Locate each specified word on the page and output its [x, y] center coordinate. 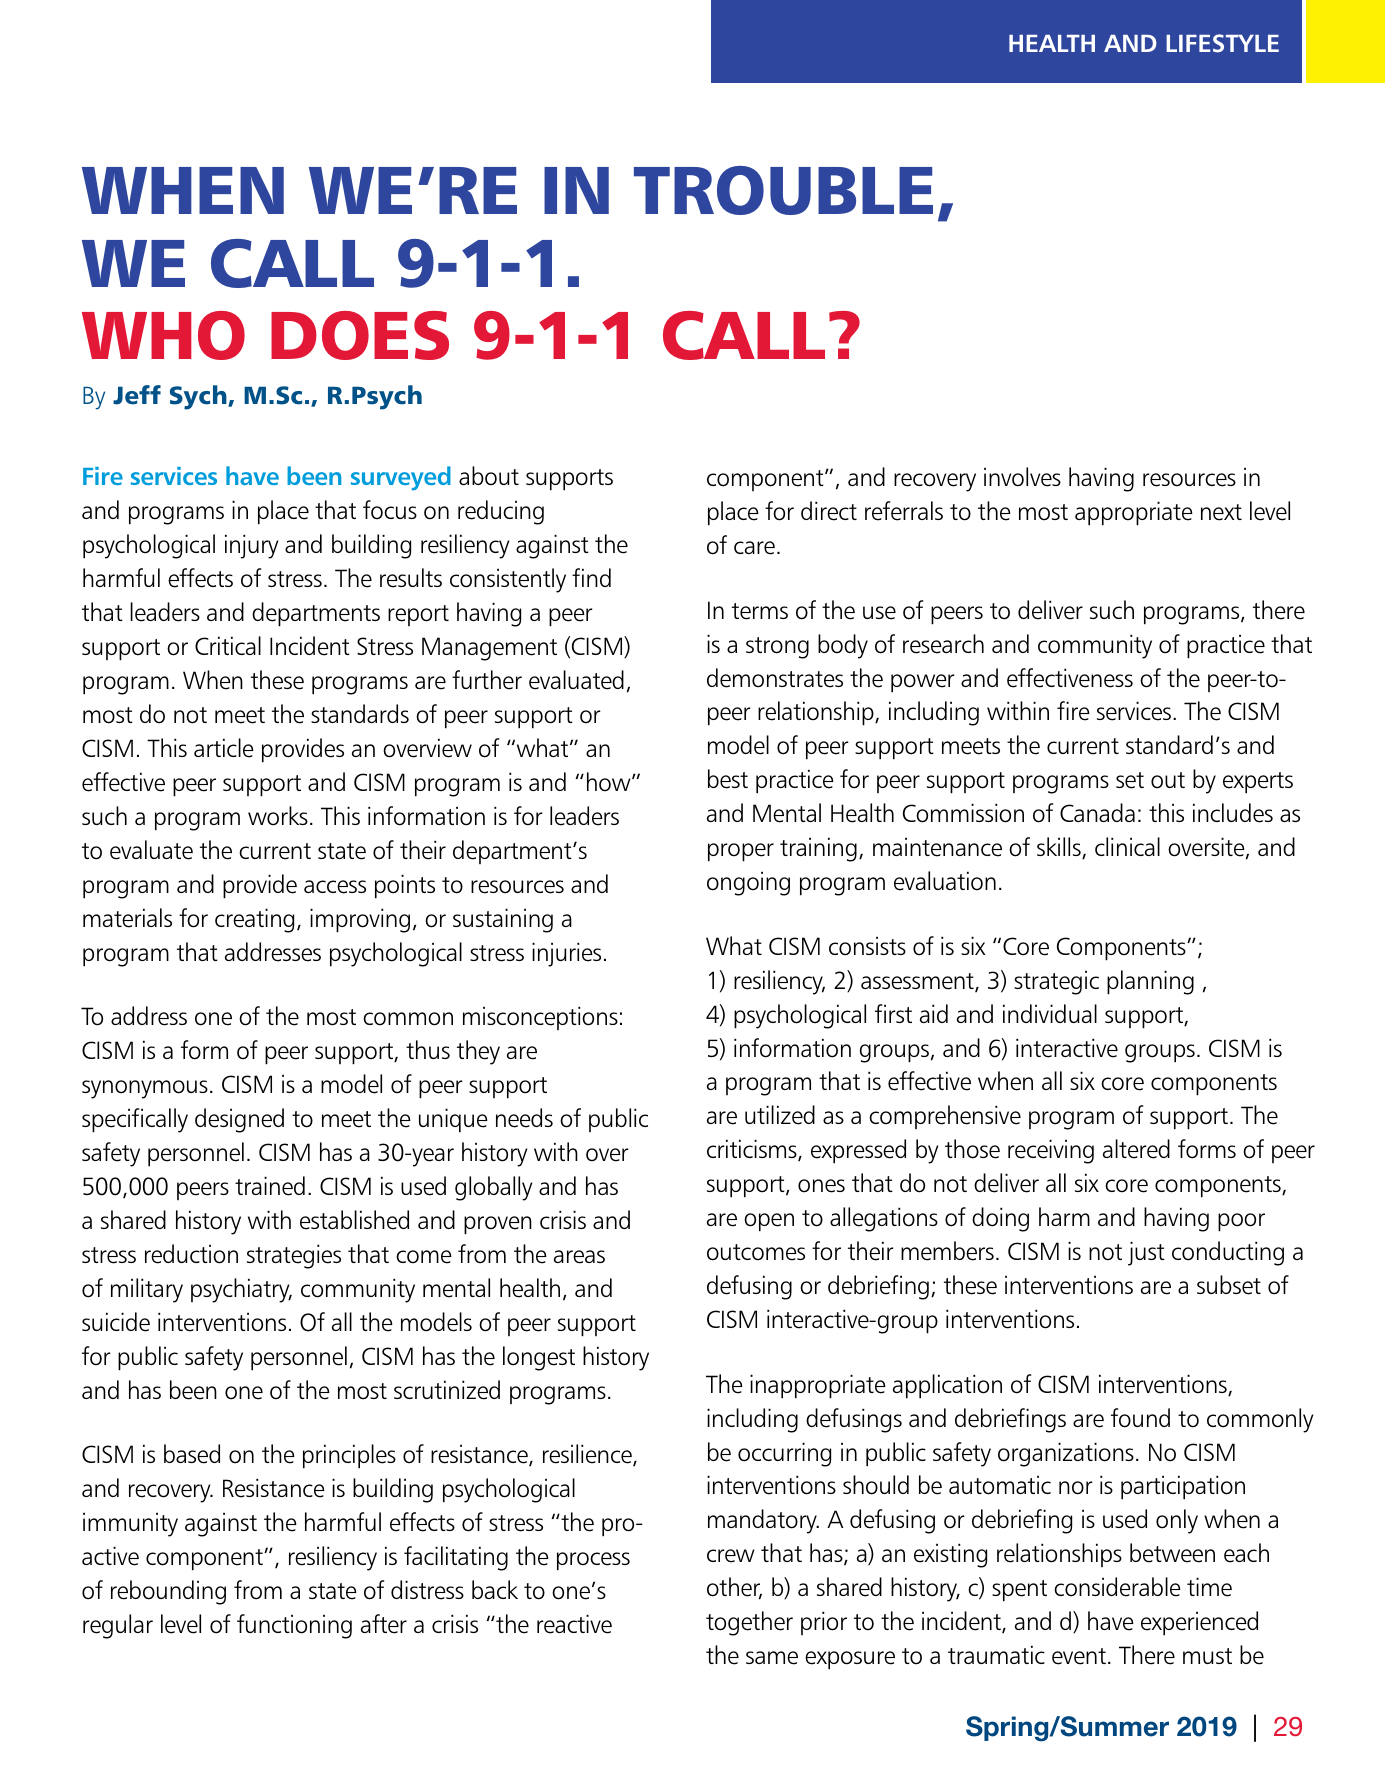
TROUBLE [783, 190]
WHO [163, 335]
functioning [294, 1626]
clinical [1127, 846]
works [278, 816]
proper [741, 852]
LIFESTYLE [1222, 43]
